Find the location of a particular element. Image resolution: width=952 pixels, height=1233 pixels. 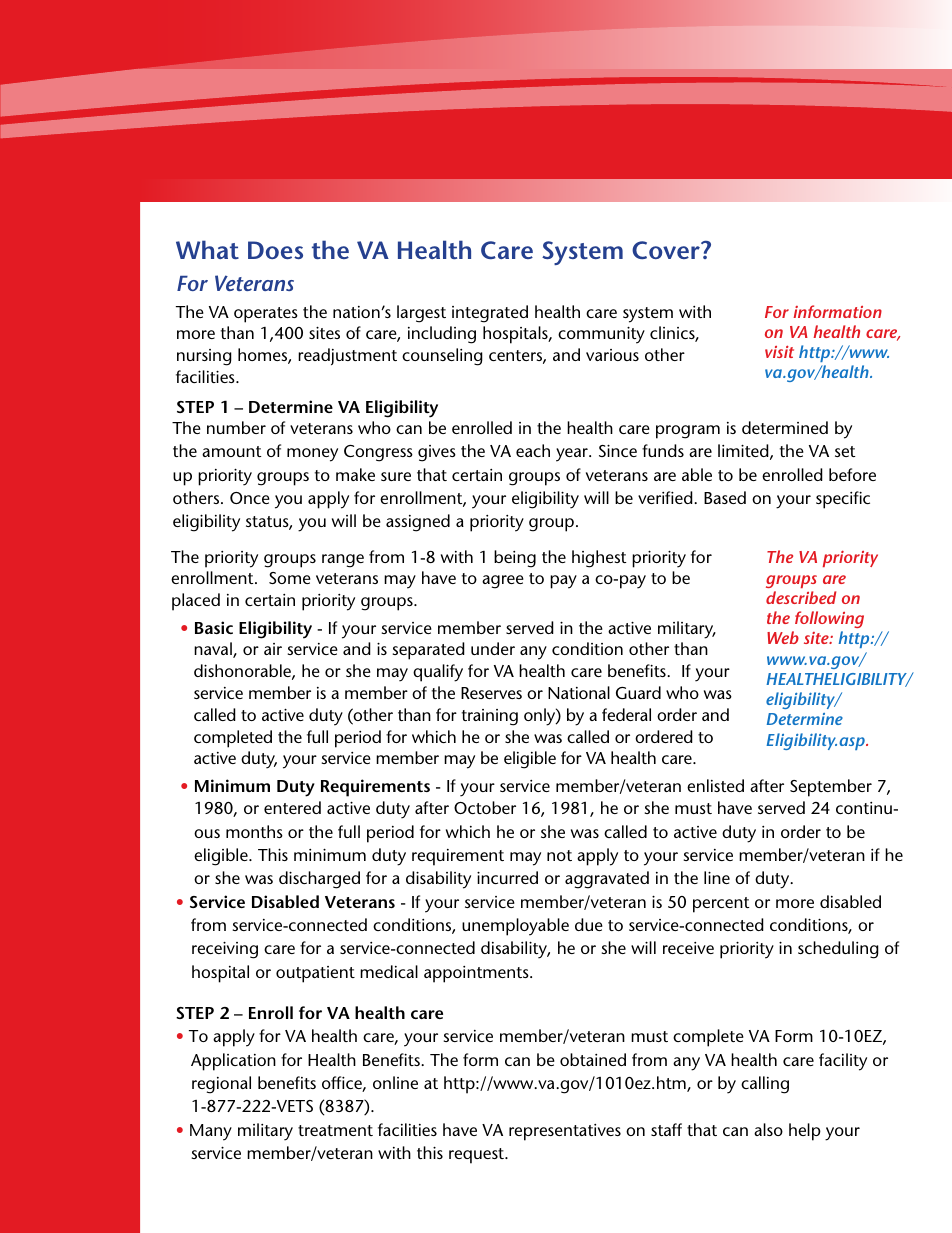

treatment is located at coordinates (335, 1130).
